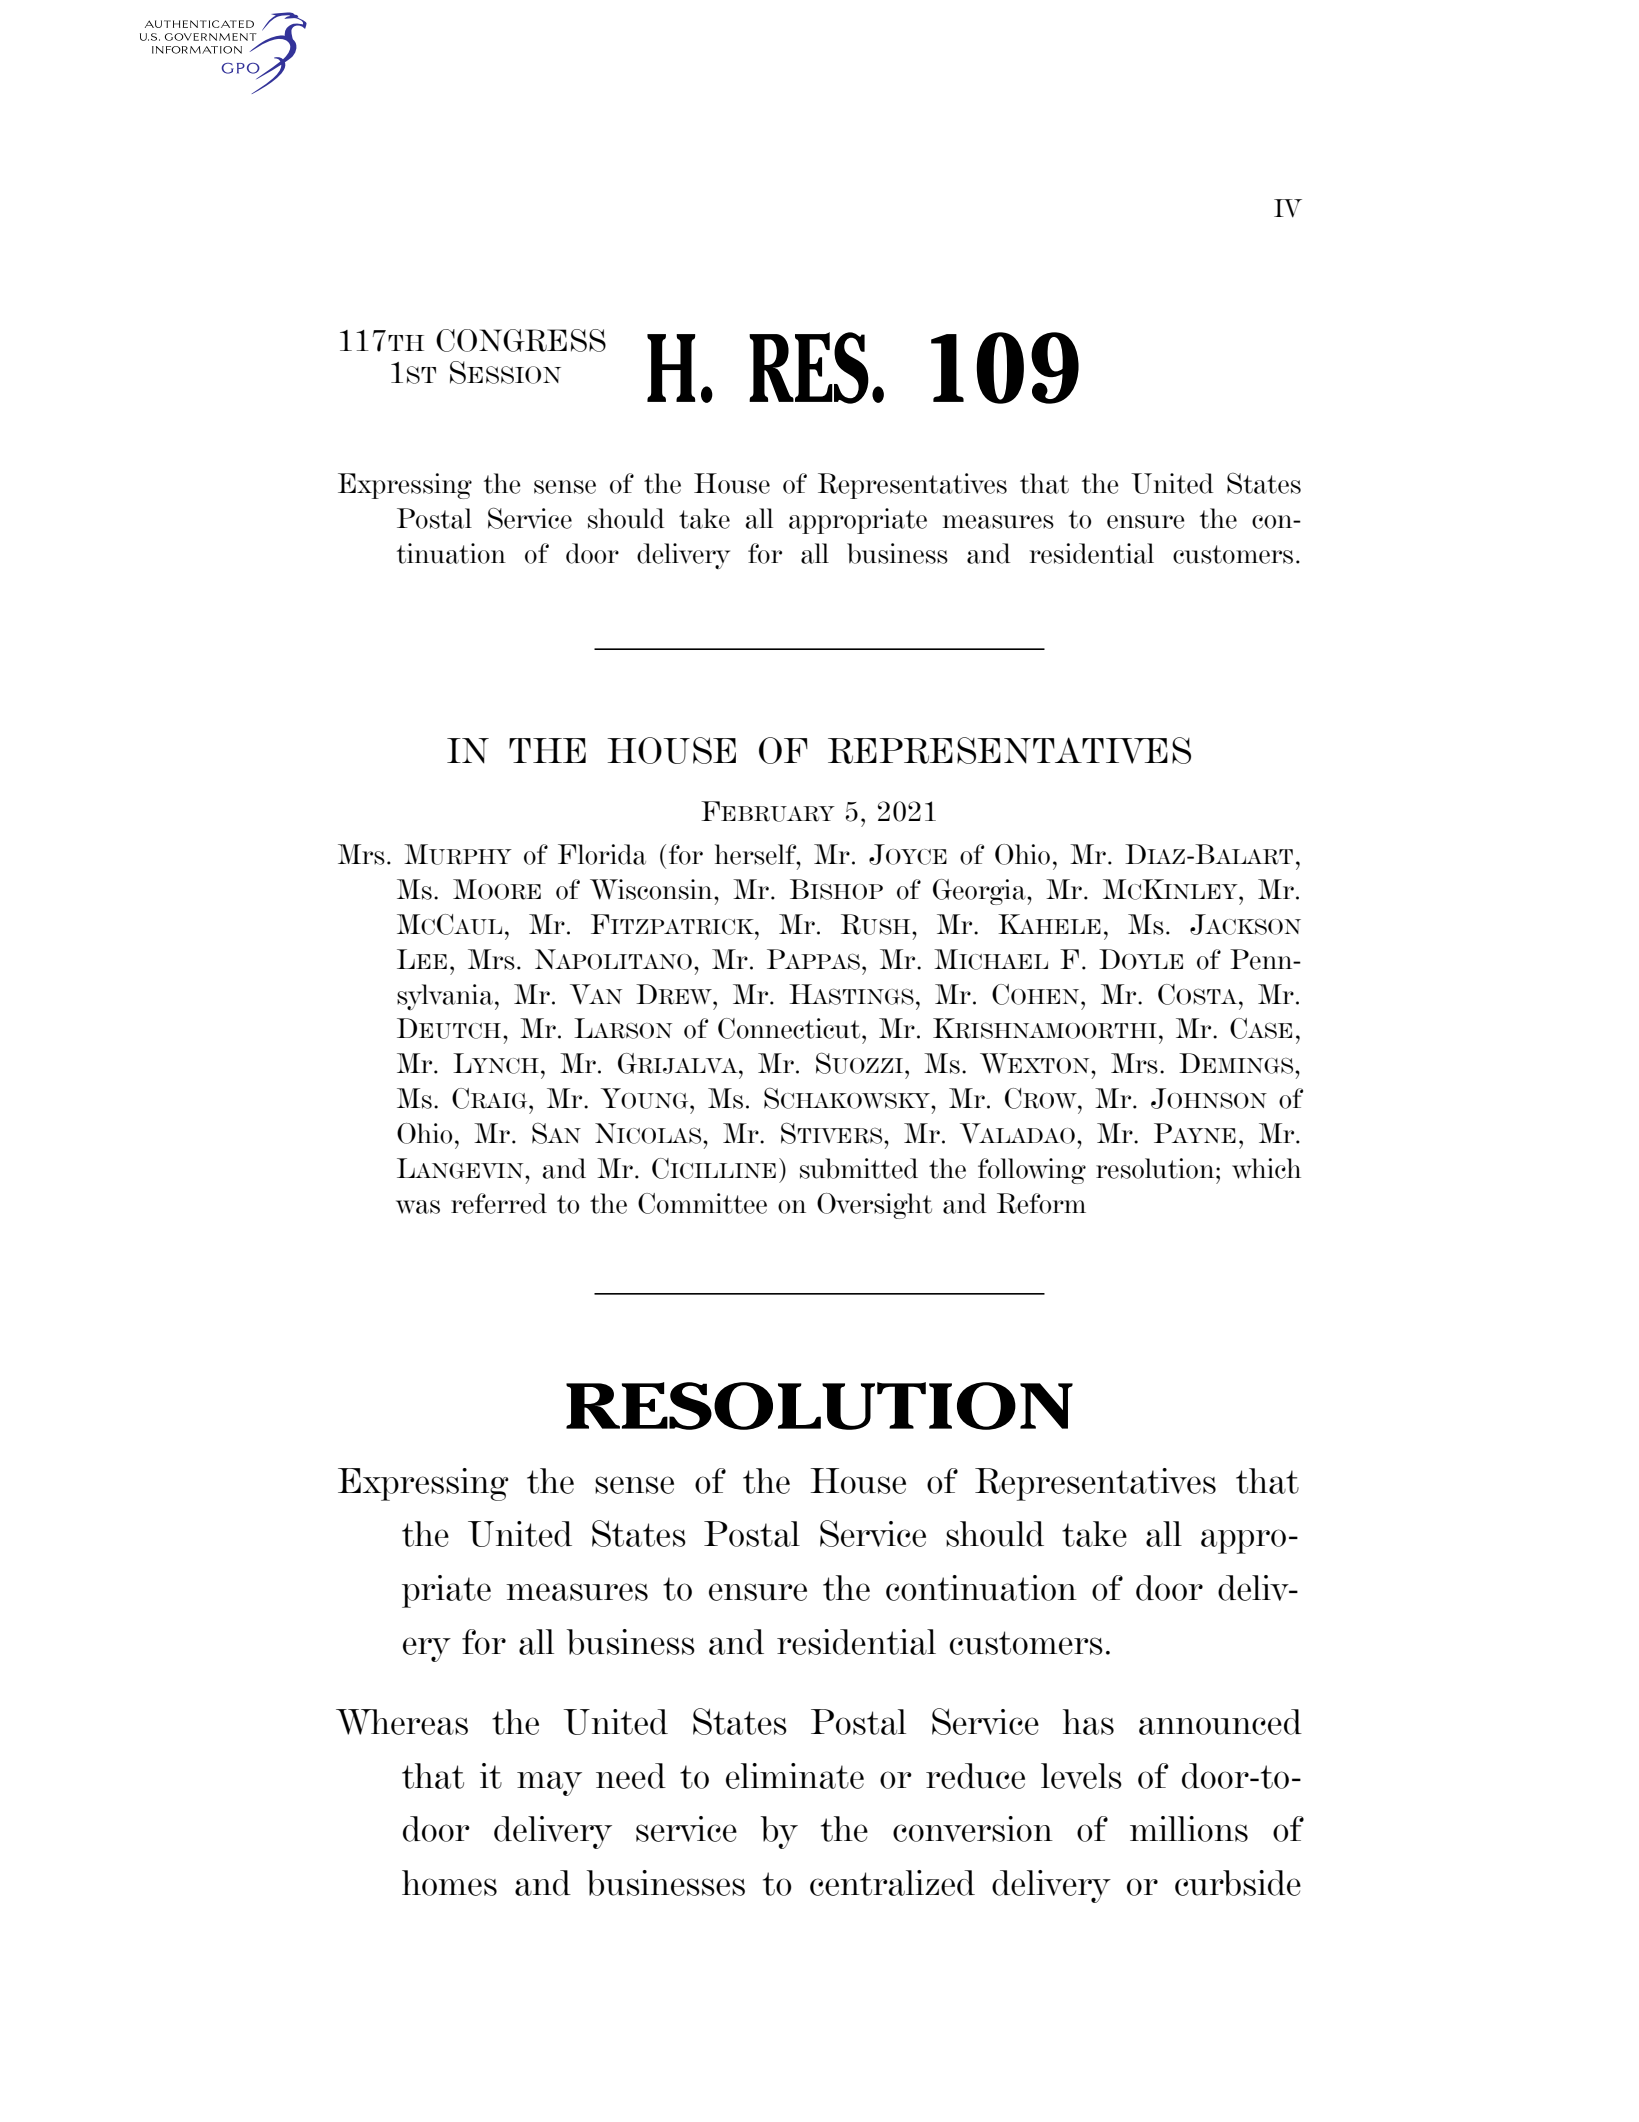 This document has width=1639, height=2122. What do you see at coordinates (602, 854) in the document?
I see `Florida` at bounding box center [602, 854].
